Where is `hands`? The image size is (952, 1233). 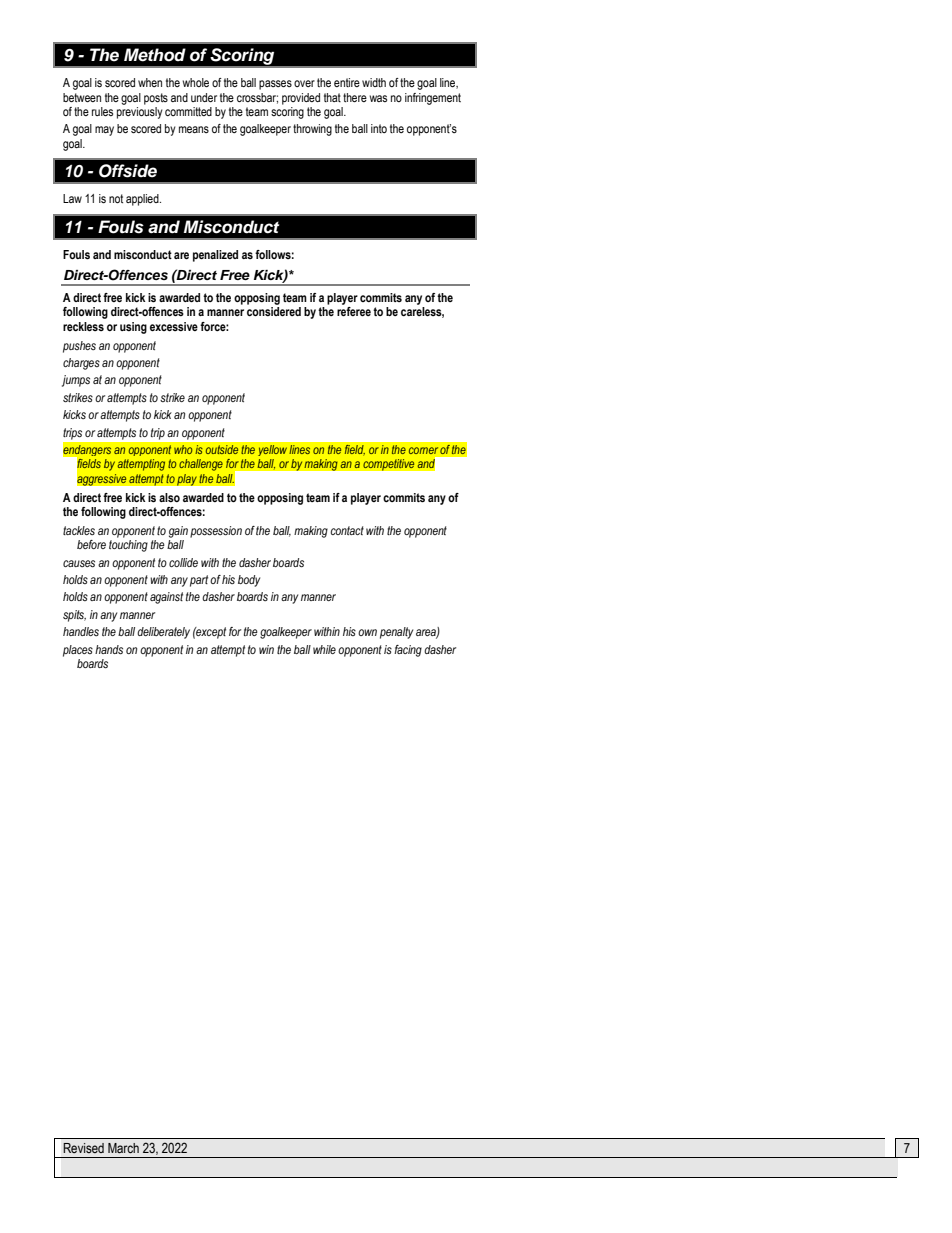 hands is located at coordinates (109, 650).
